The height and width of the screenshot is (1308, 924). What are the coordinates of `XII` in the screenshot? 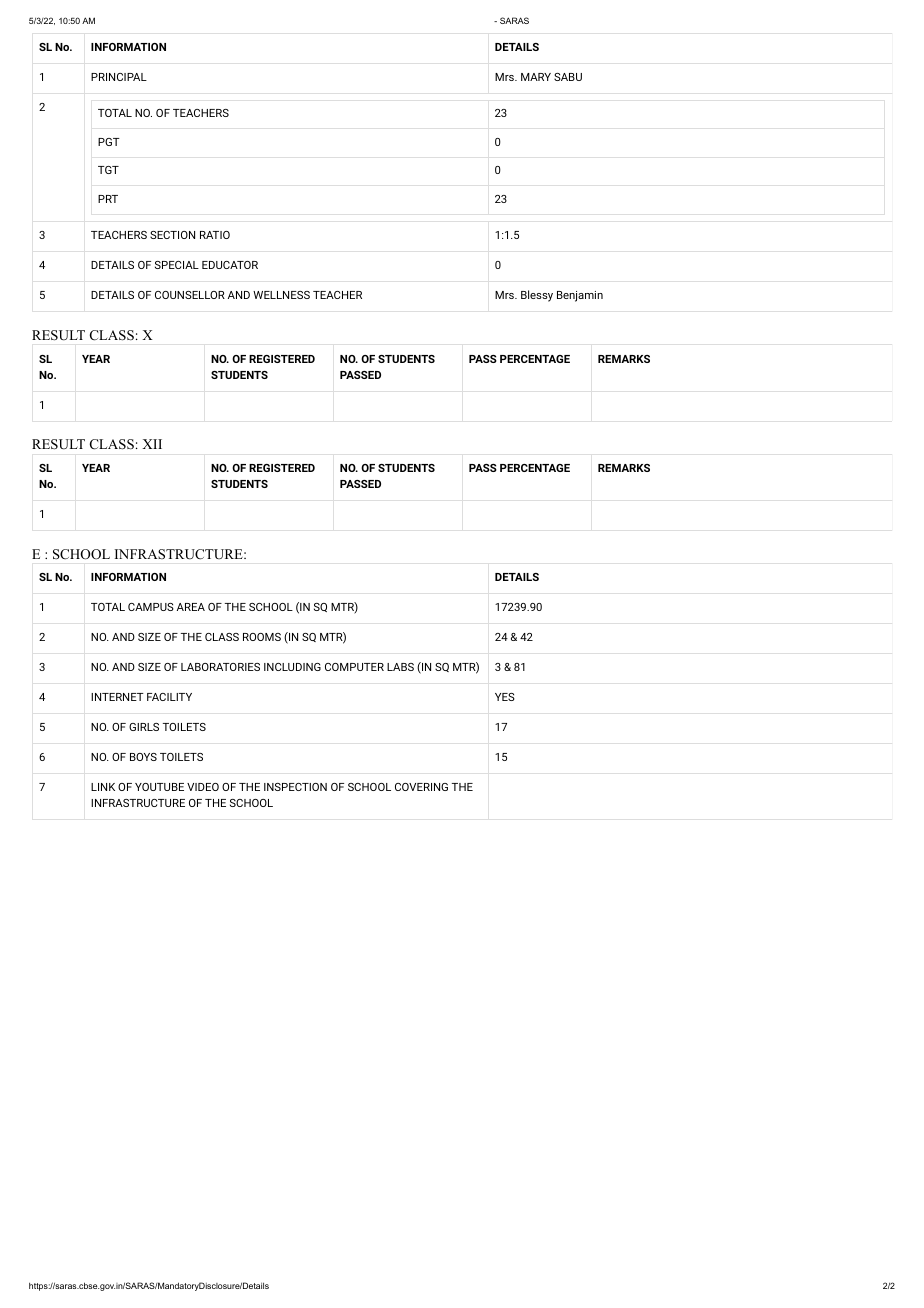 It's located at (152, 444).
